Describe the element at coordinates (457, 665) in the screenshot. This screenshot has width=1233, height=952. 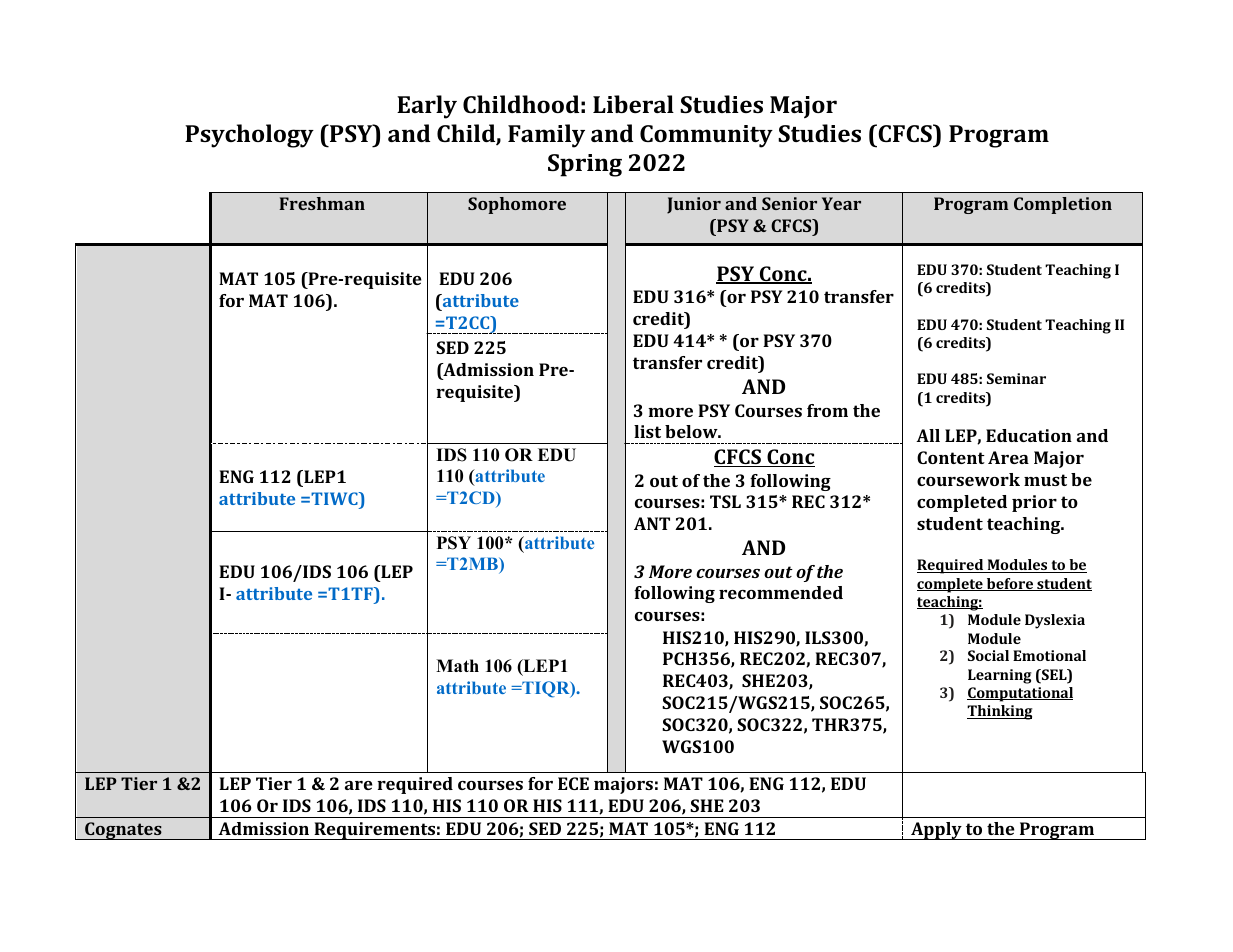
I see `Math` at that location.
